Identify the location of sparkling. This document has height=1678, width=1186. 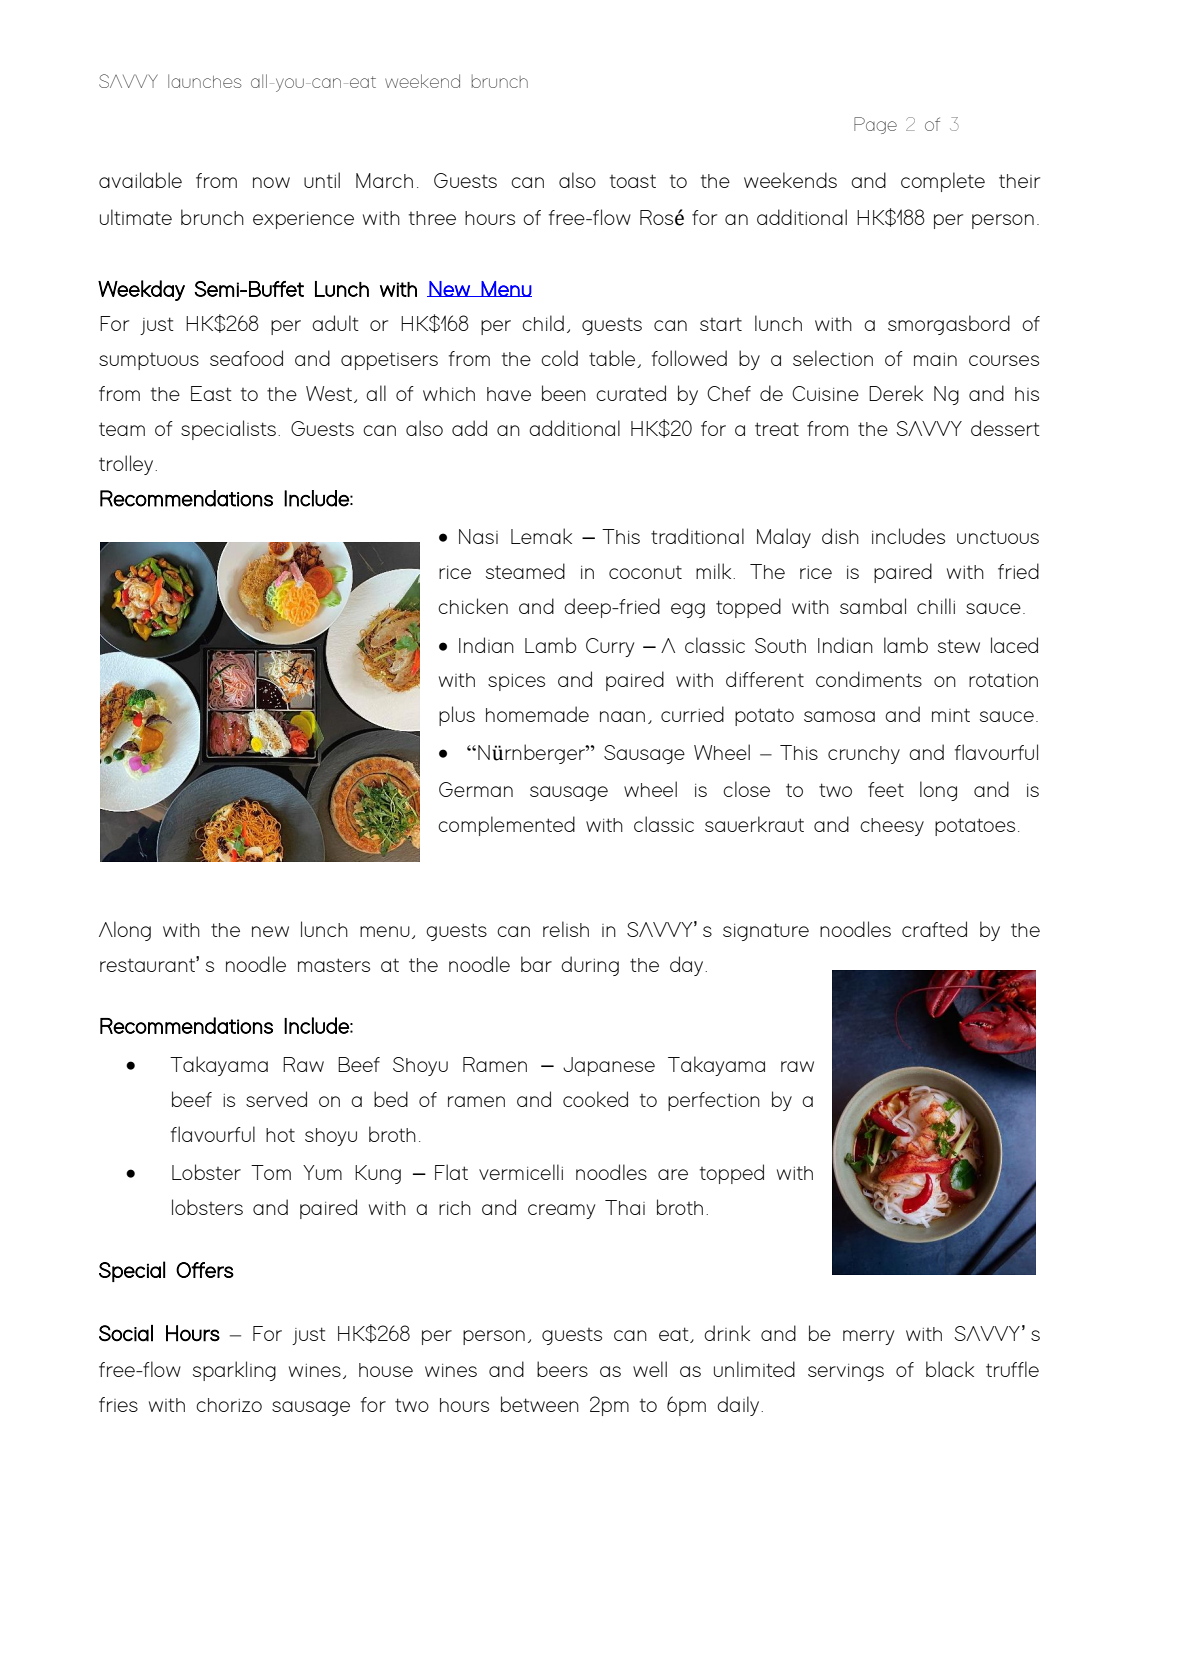
(234, 1371).
